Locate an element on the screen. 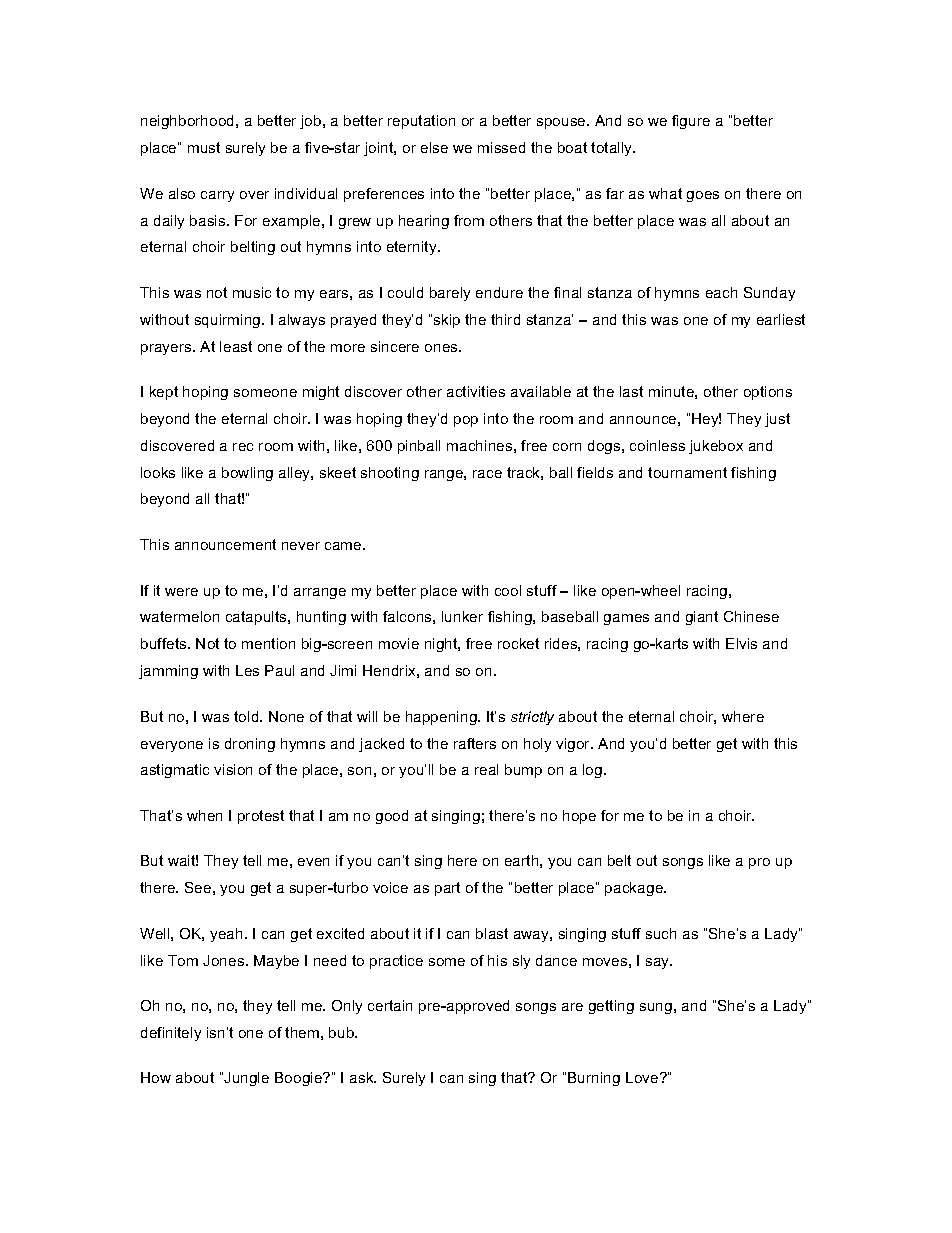  package is located at coordinates (635, 889).
